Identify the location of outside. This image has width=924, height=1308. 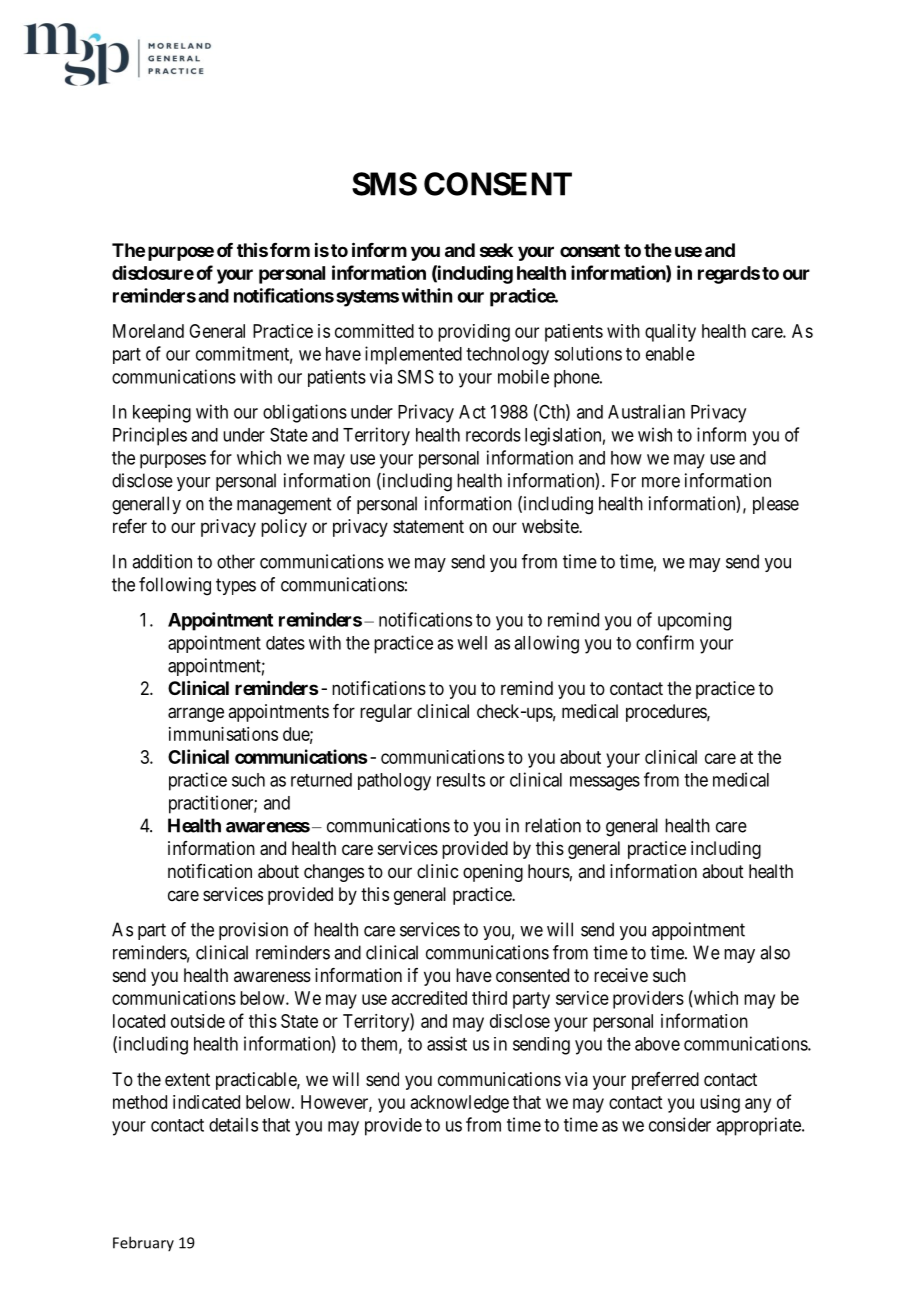
(198, 1021).
